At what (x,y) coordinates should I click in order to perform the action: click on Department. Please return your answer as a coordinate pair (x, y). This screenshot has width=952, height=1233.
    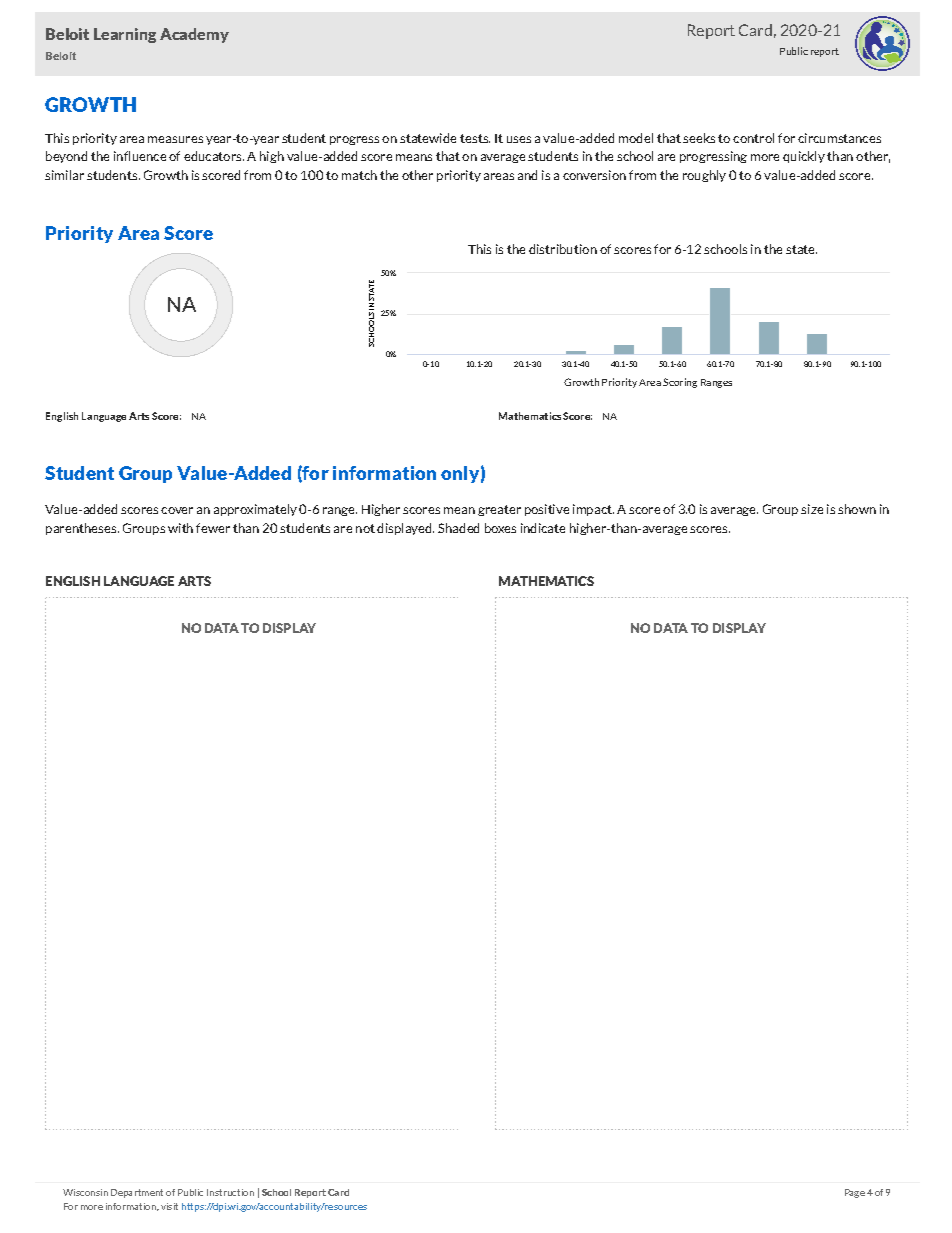
    Looking at the image, I should click on (137, 1193).
